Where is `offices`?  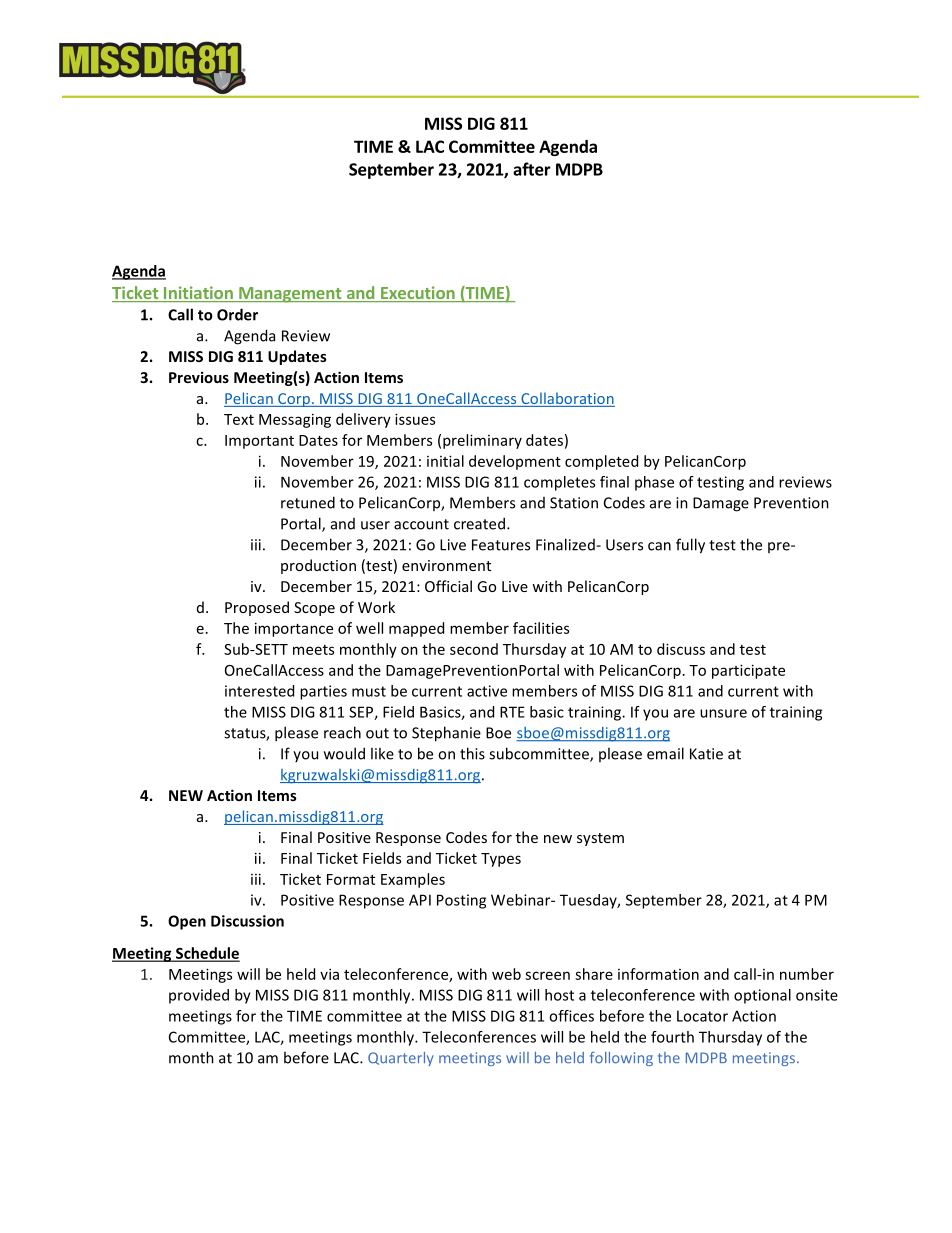 offices is located at coordinates (571, 1016).
